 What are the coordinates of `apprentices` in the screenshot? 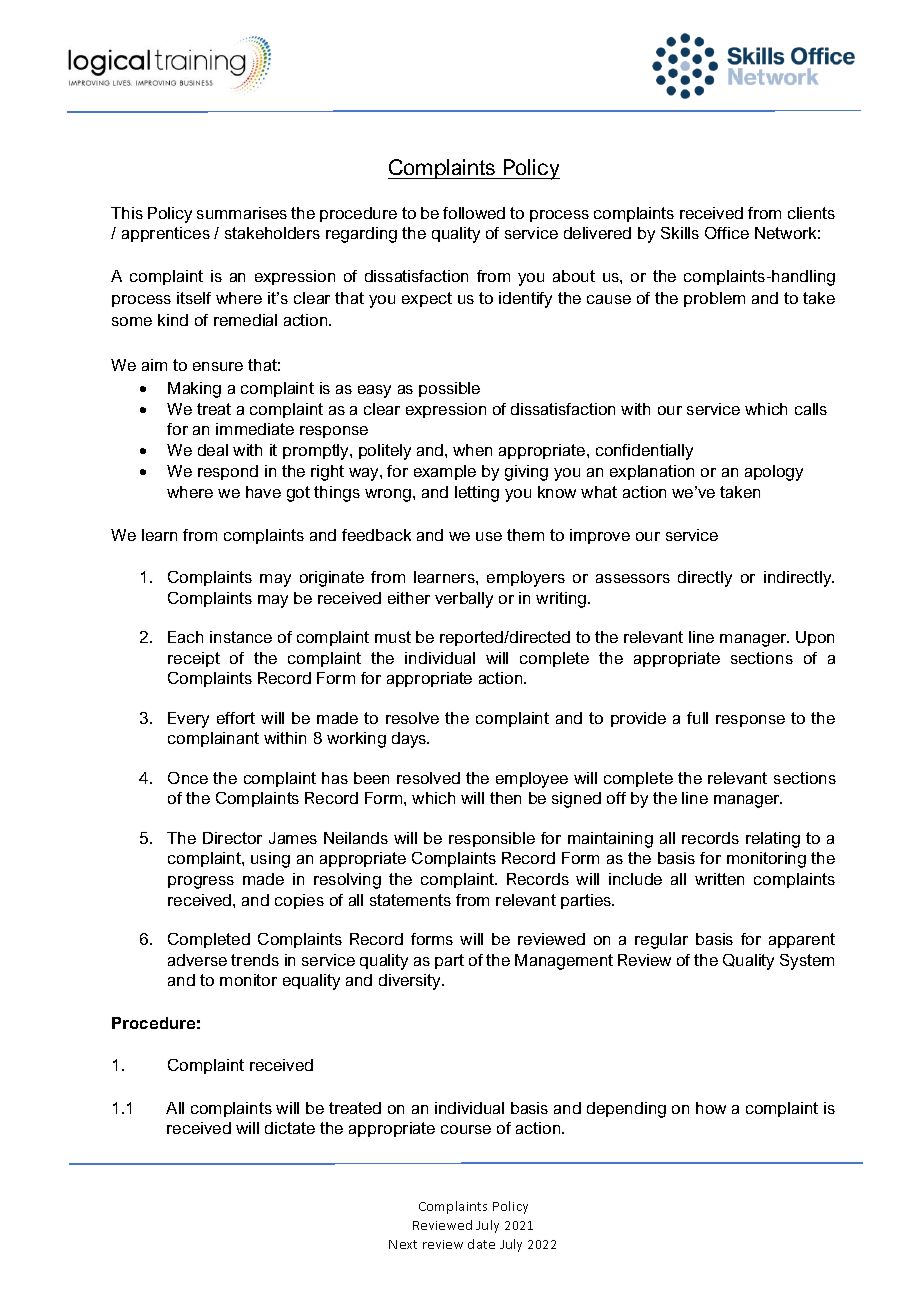 It's located at (166, 234).
